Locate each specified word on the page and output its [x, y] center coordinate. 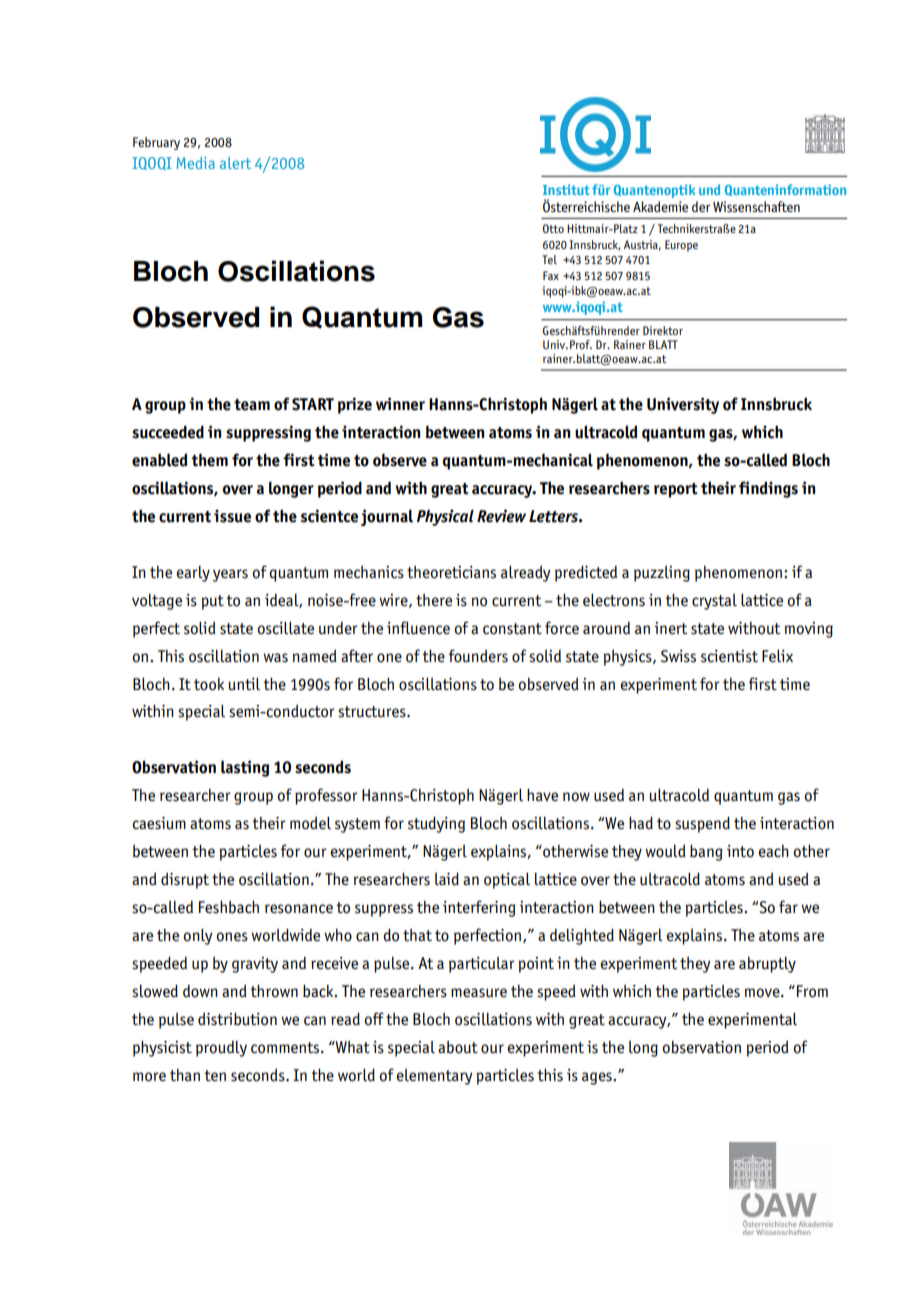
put [212, 602]
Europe [681, 246]
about [458, 1047]
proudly [221, 1048]
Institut [566, 189]
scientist [729, 656]
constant [512, 629]
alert [235, 163]
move [763, 993]
